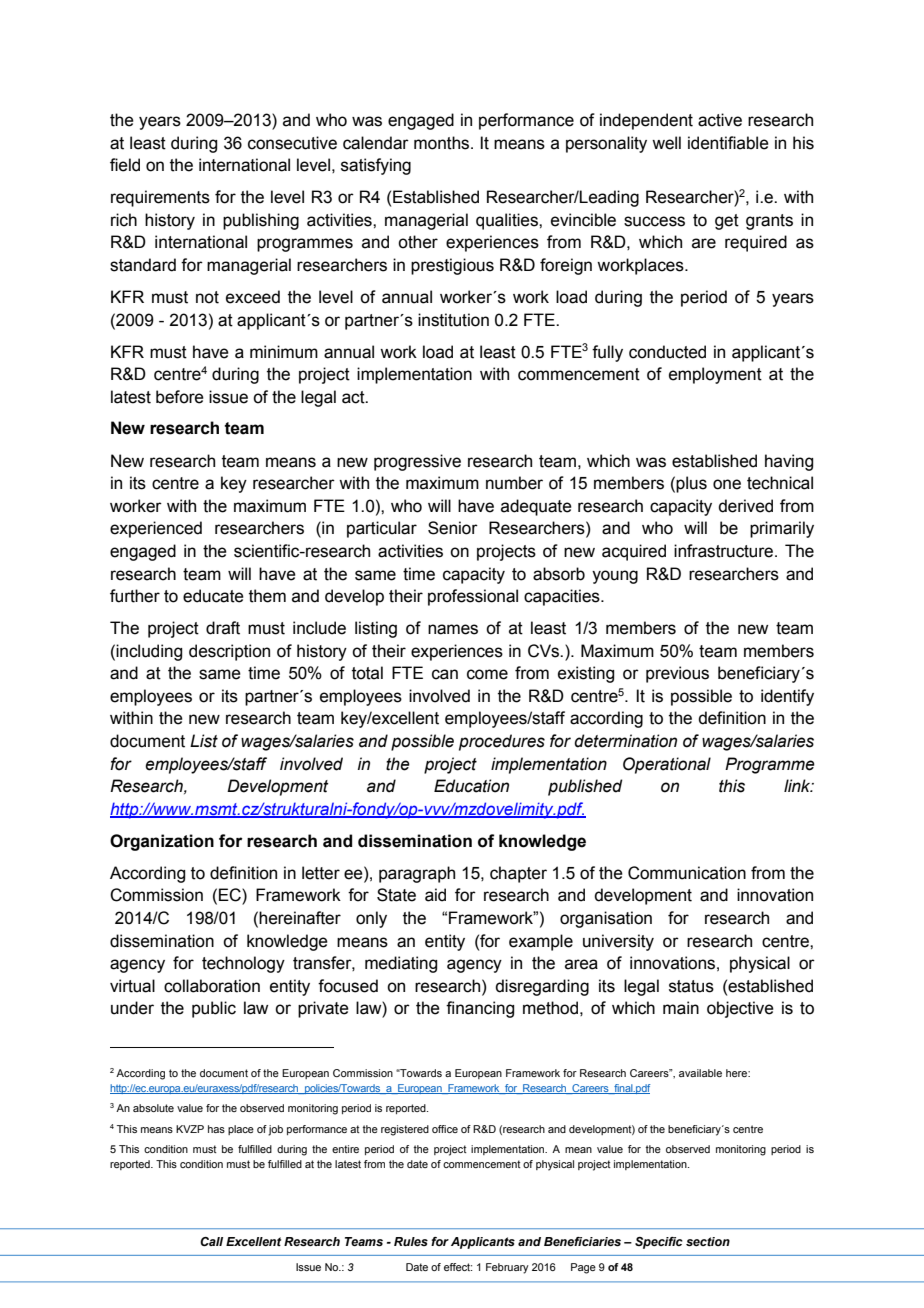 Image resolution: width=924 pixels, height=1308 pixels. Describe the element at coordinates (708, 1241) in the document. I see `section` at that location.
